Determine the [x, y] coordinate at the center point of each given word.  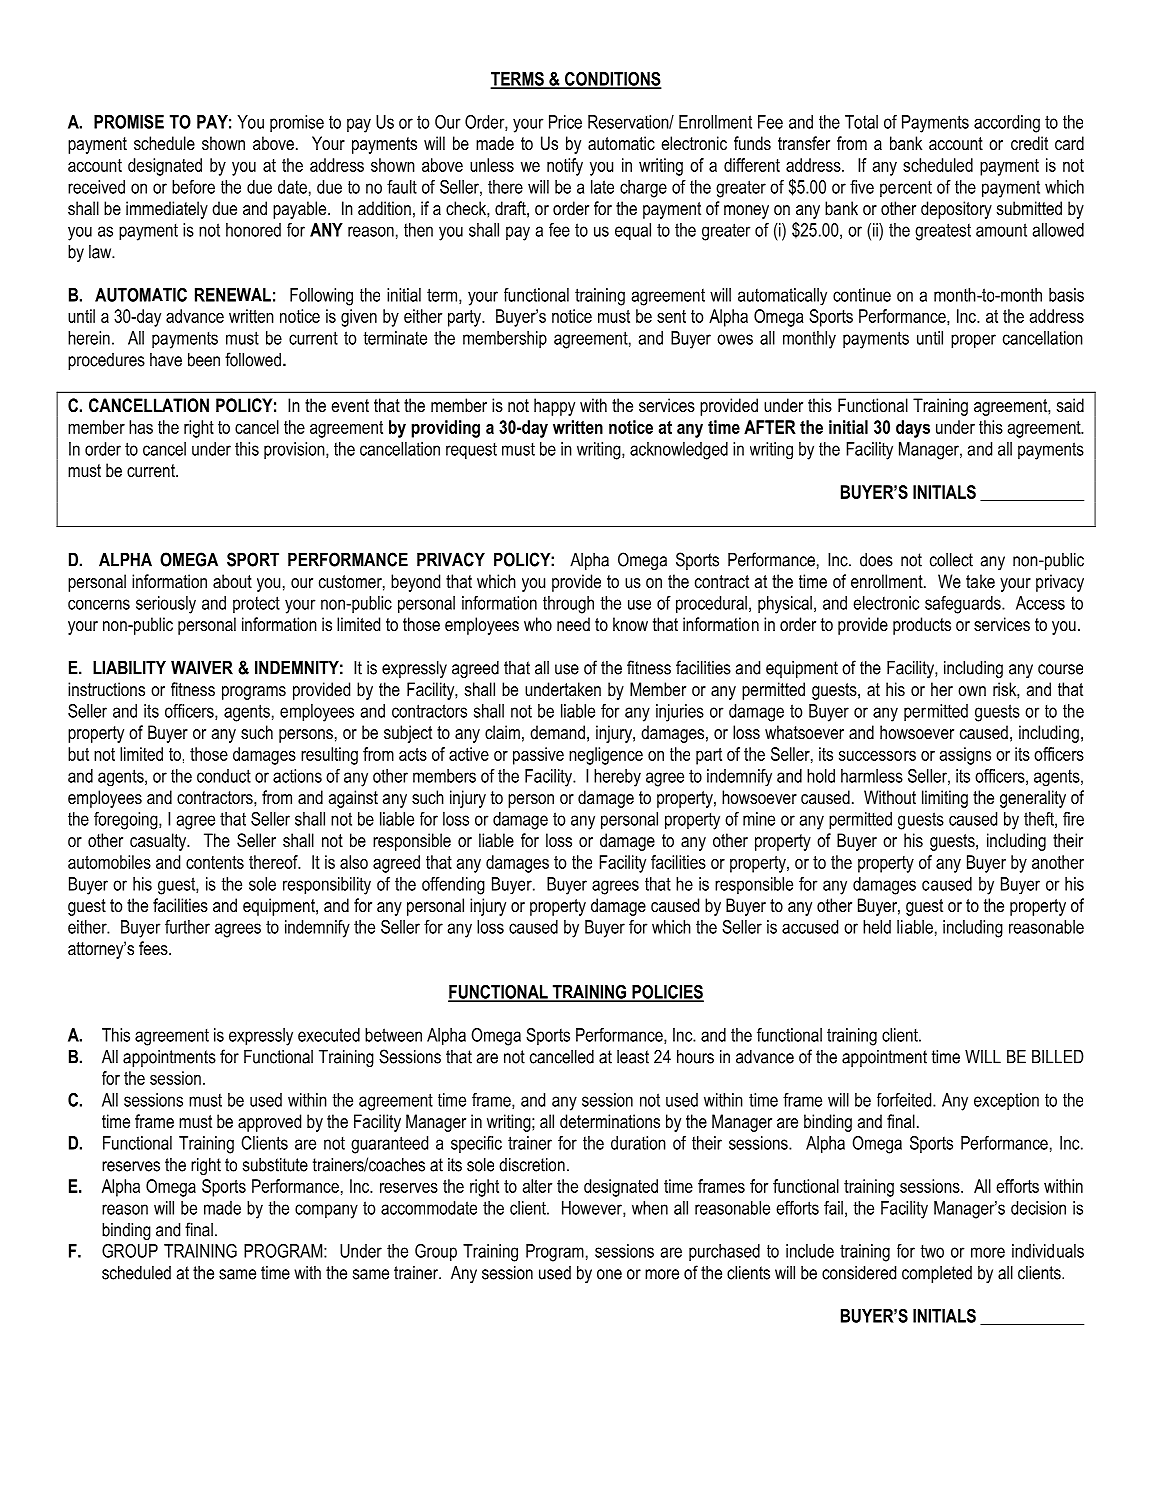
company [326, 1211]
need [573, 624]
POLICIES [667, 993]
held [877, 927]
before [193, 187]
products [922, 626]
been [204, 360]
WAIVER [202, 668]
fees [154, 948]
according [1007, 124]
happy [554, 407]
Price [565, 122]
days [913, 429]
